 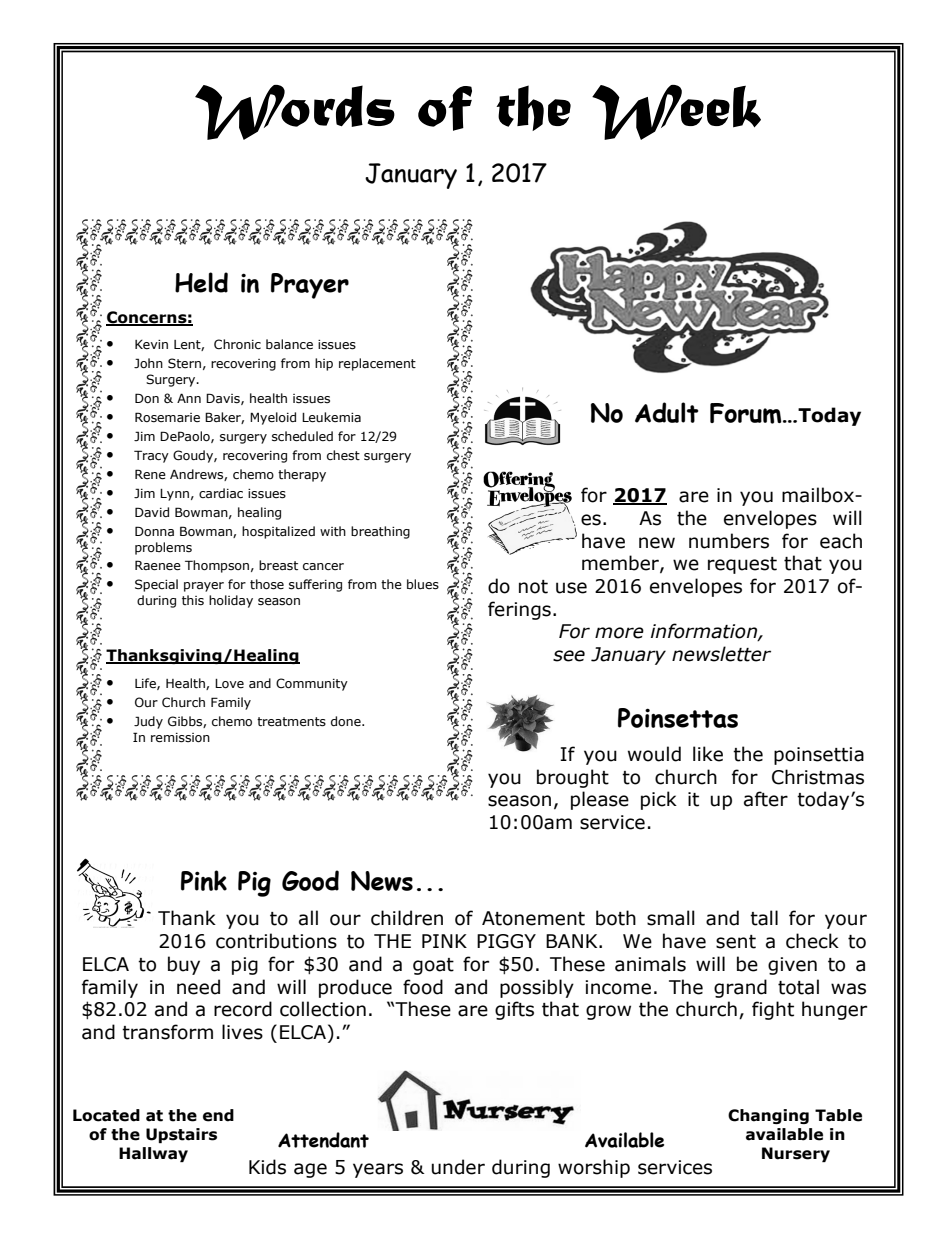 I want to click on cardiac, so click(x=221, y=493).
